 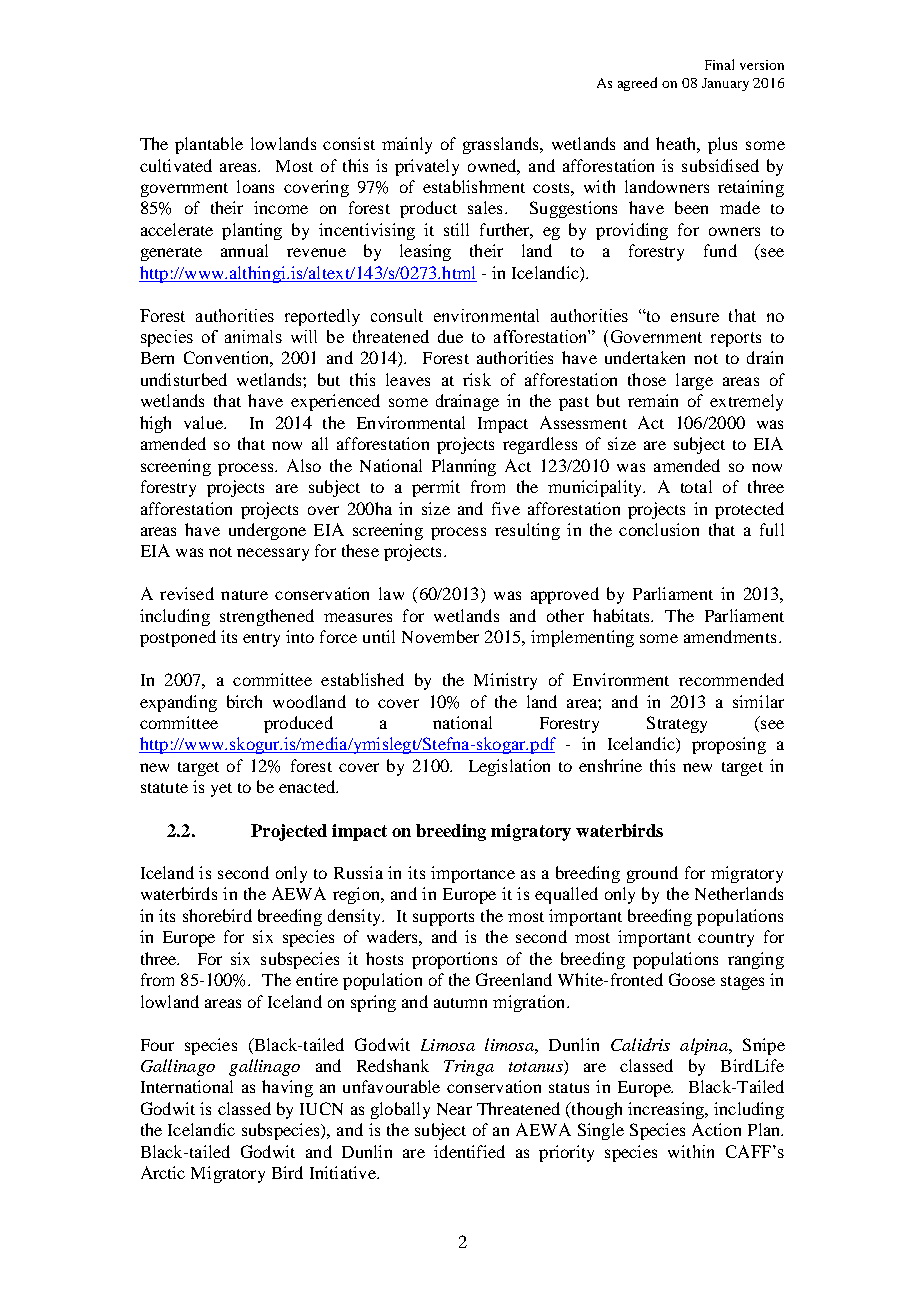 What do you see at coordinates (443, 919) in the screenshot?
I see `supports` at bounding box center [443, 919].
